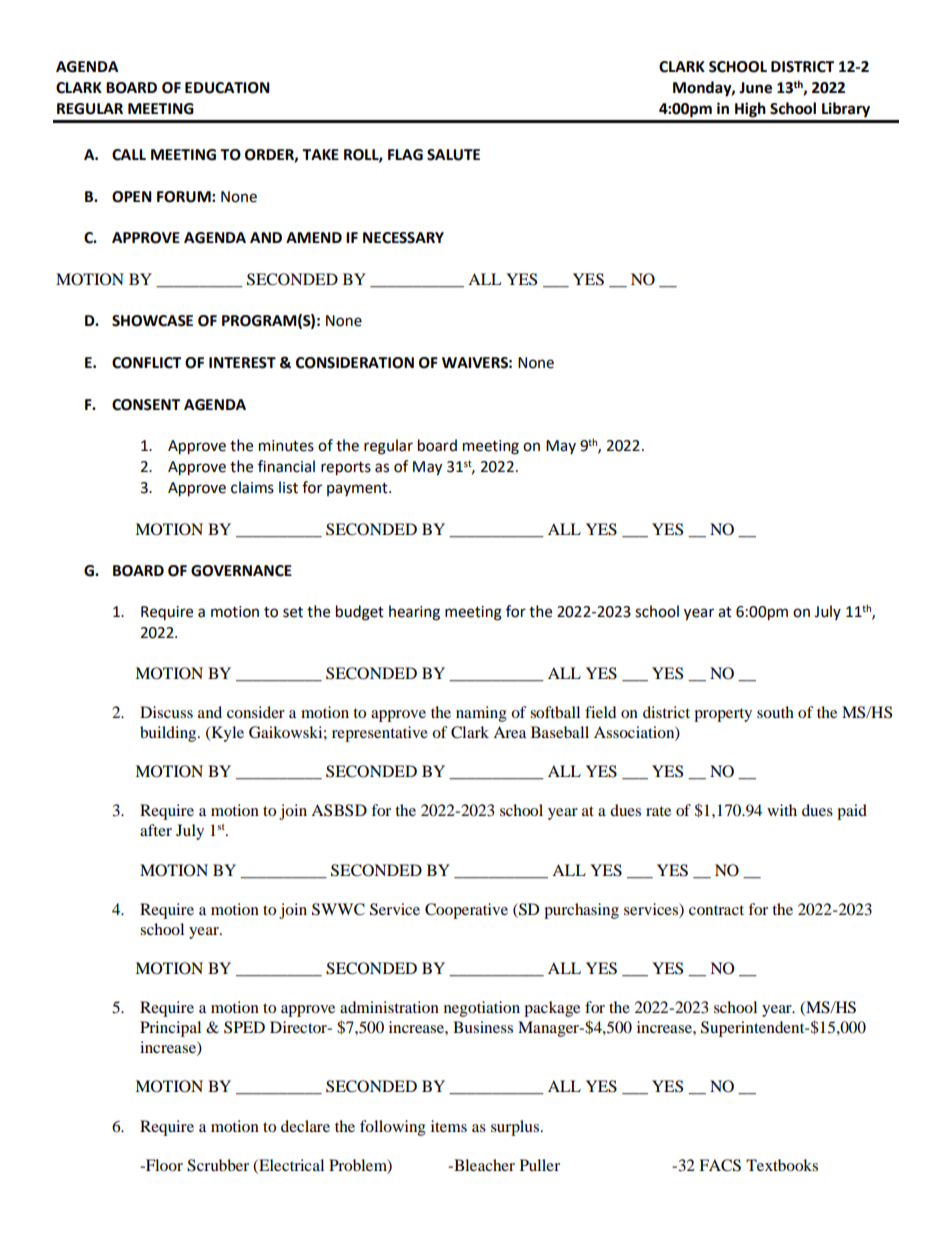 The image size is (952, 1233). Describe the element at coordinates (453, 155) in the image. I see `SALUTE` at that location.
